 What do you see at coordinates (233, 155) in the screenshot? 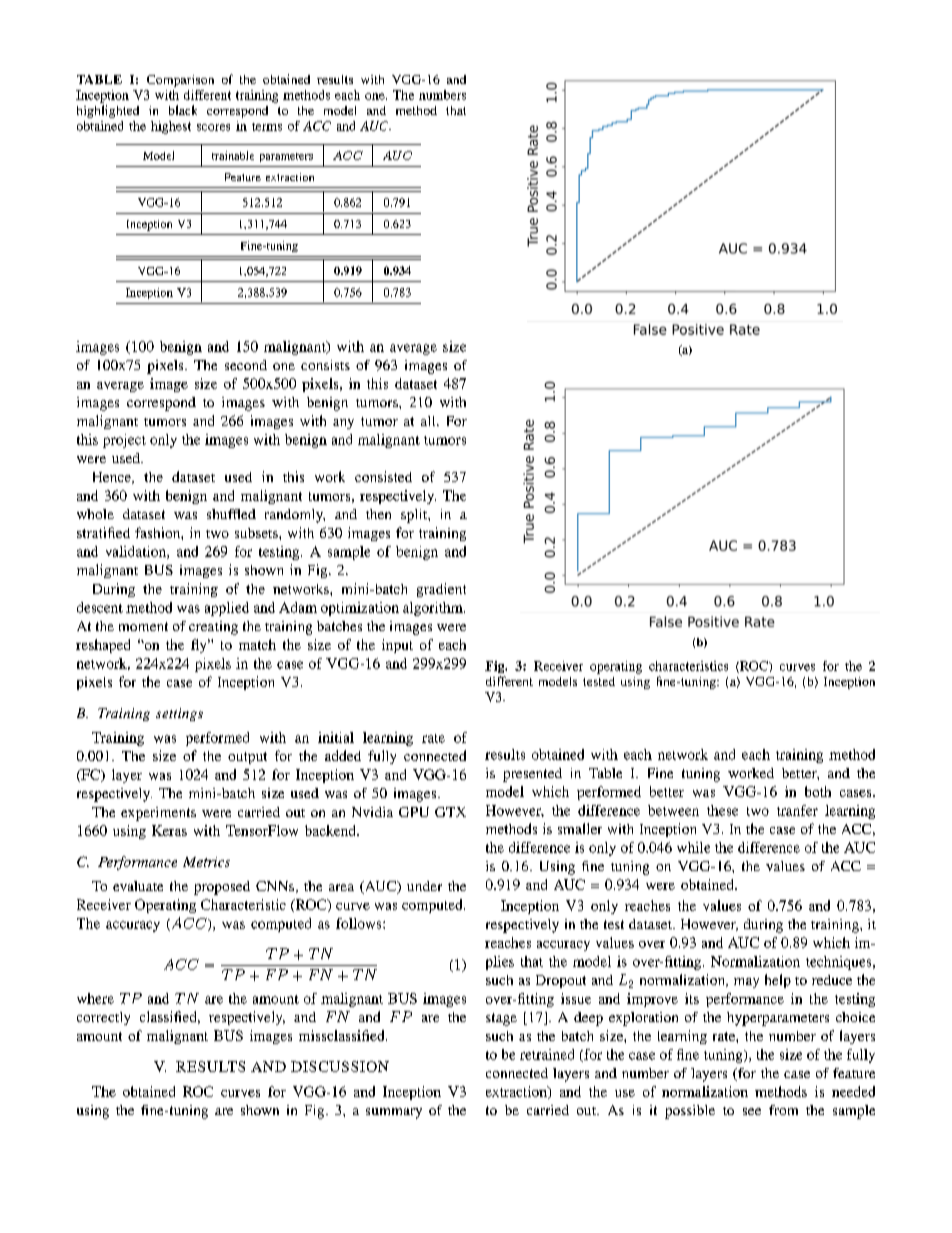
I see `trainable` at bounding box center [233, 155].
